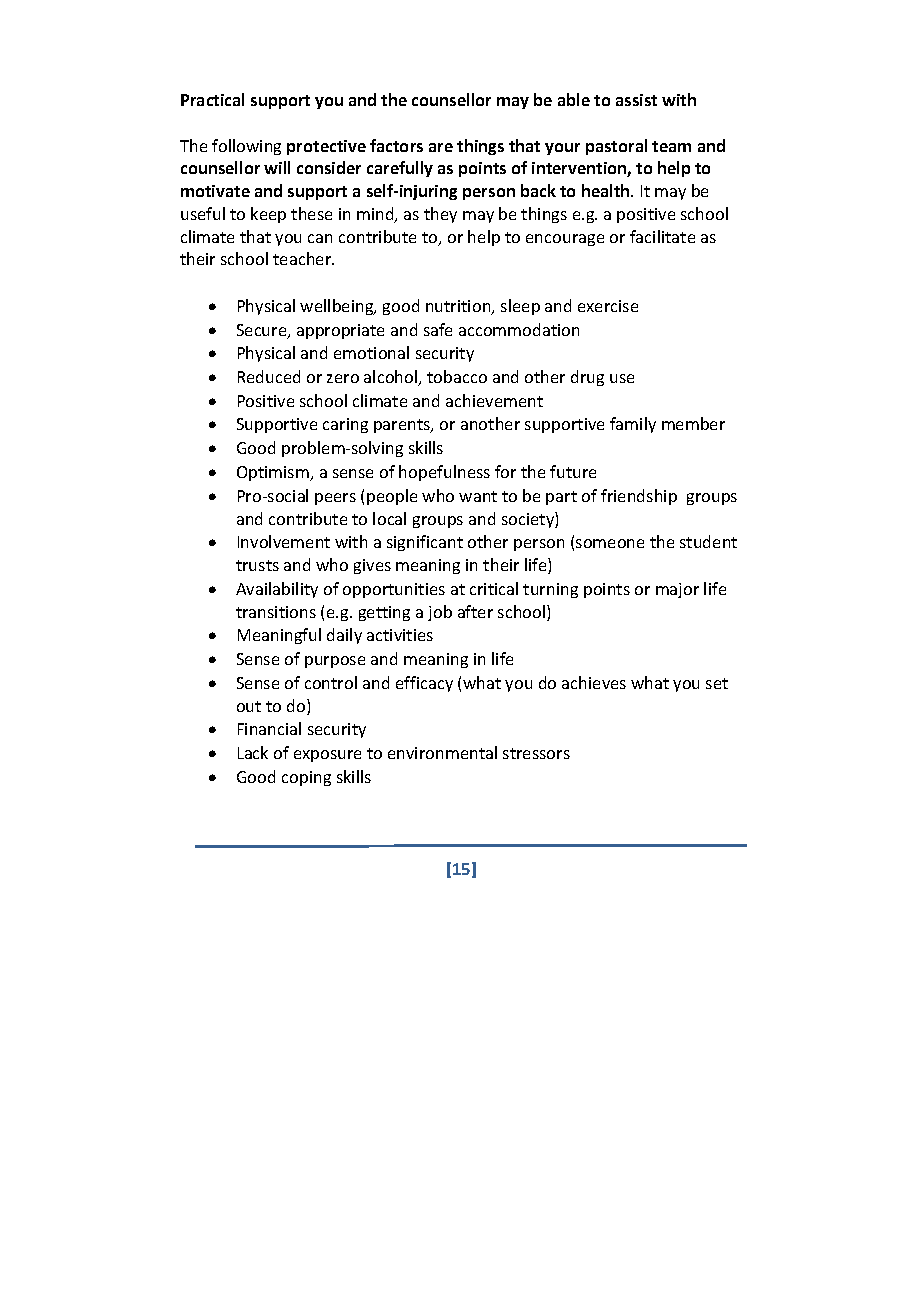 Image resolution: width=924 pixels, height=1308 pixels. Describe the element at coordinates (396, 145) in the image. I see `factors` at that location.
